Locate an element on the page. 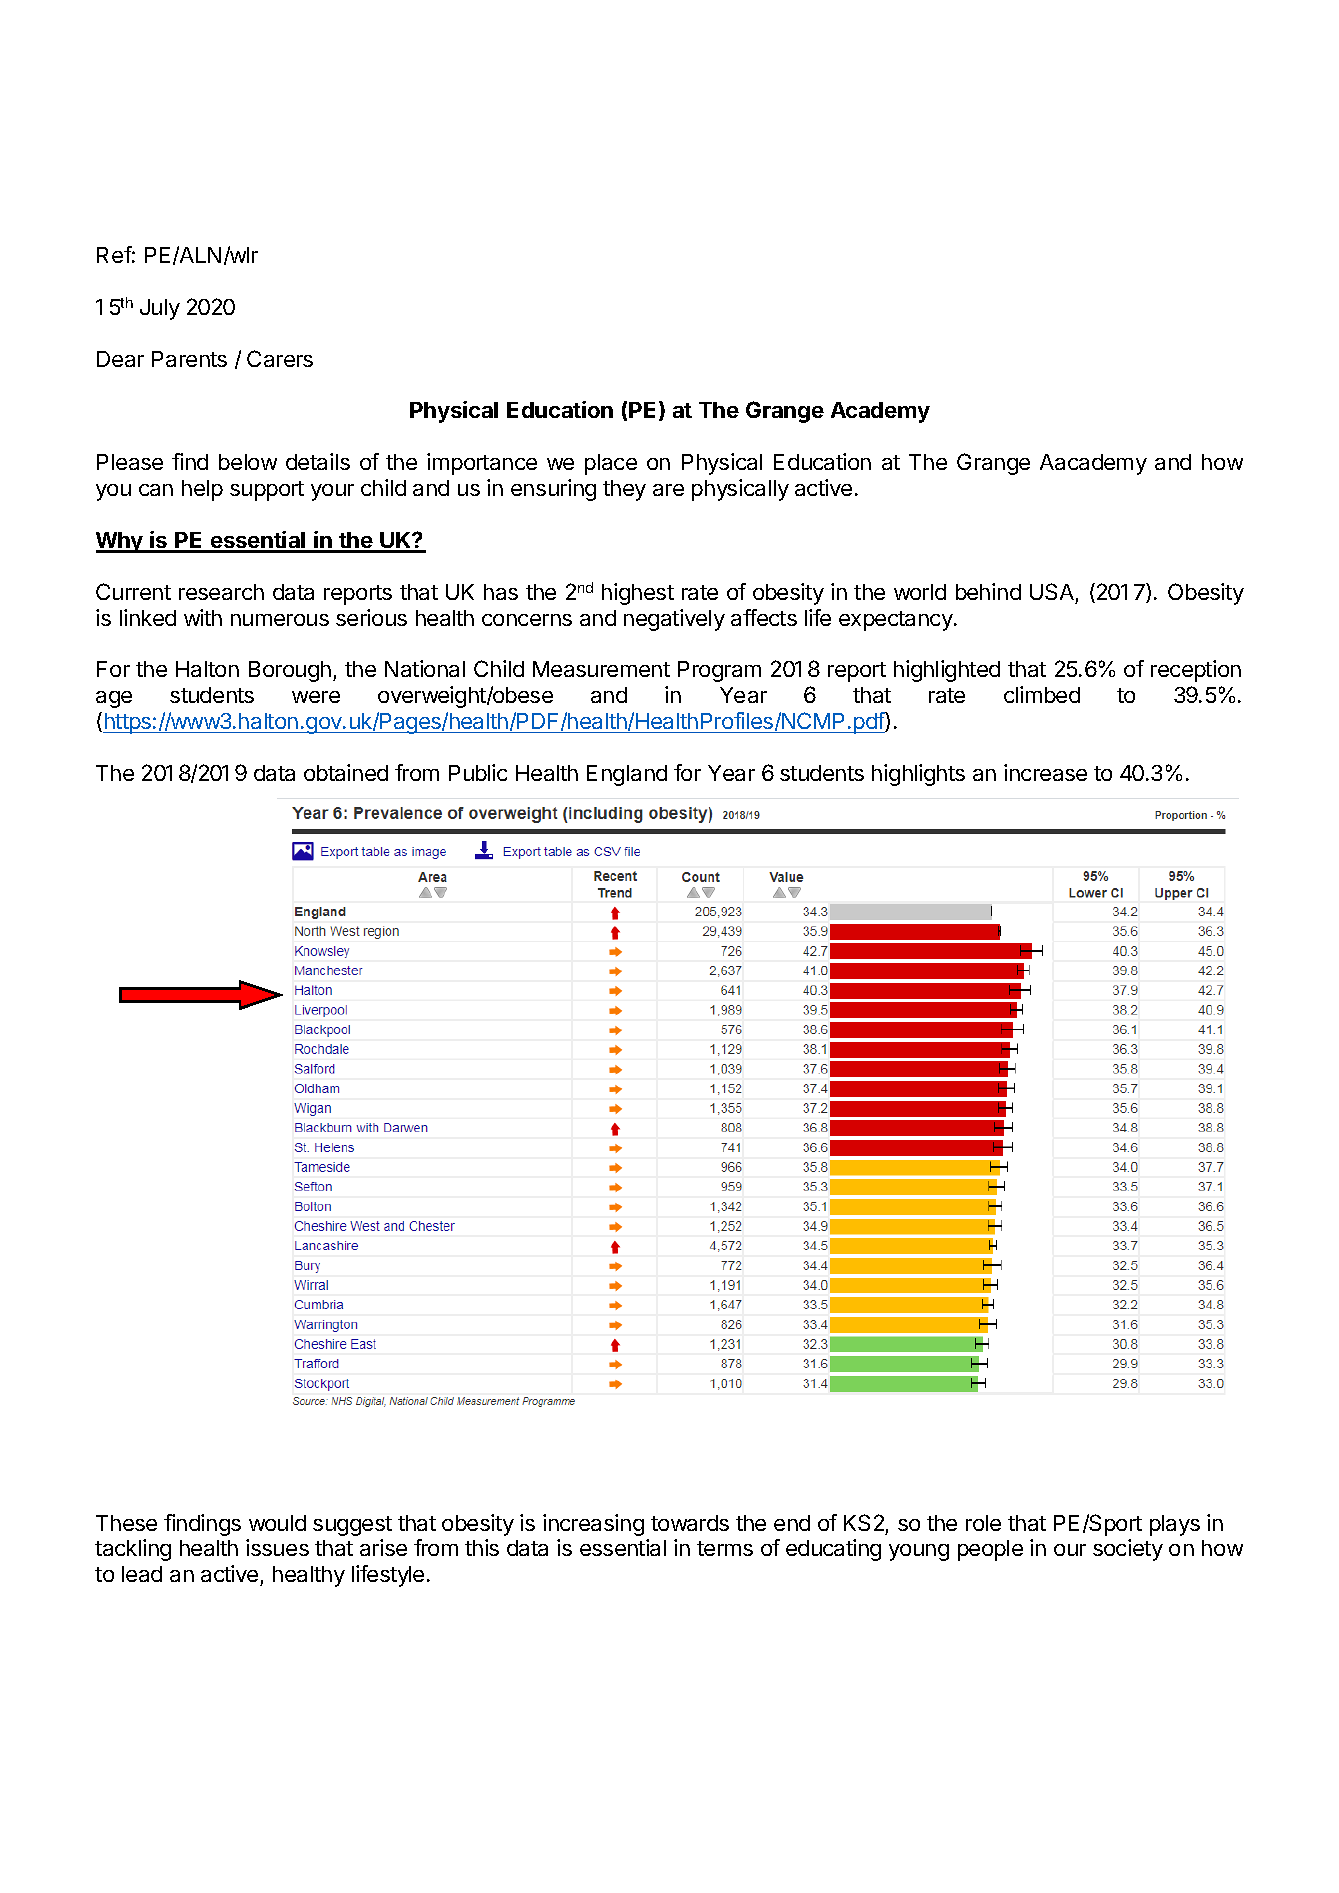  towards is located at coordinates (690, 1523).
